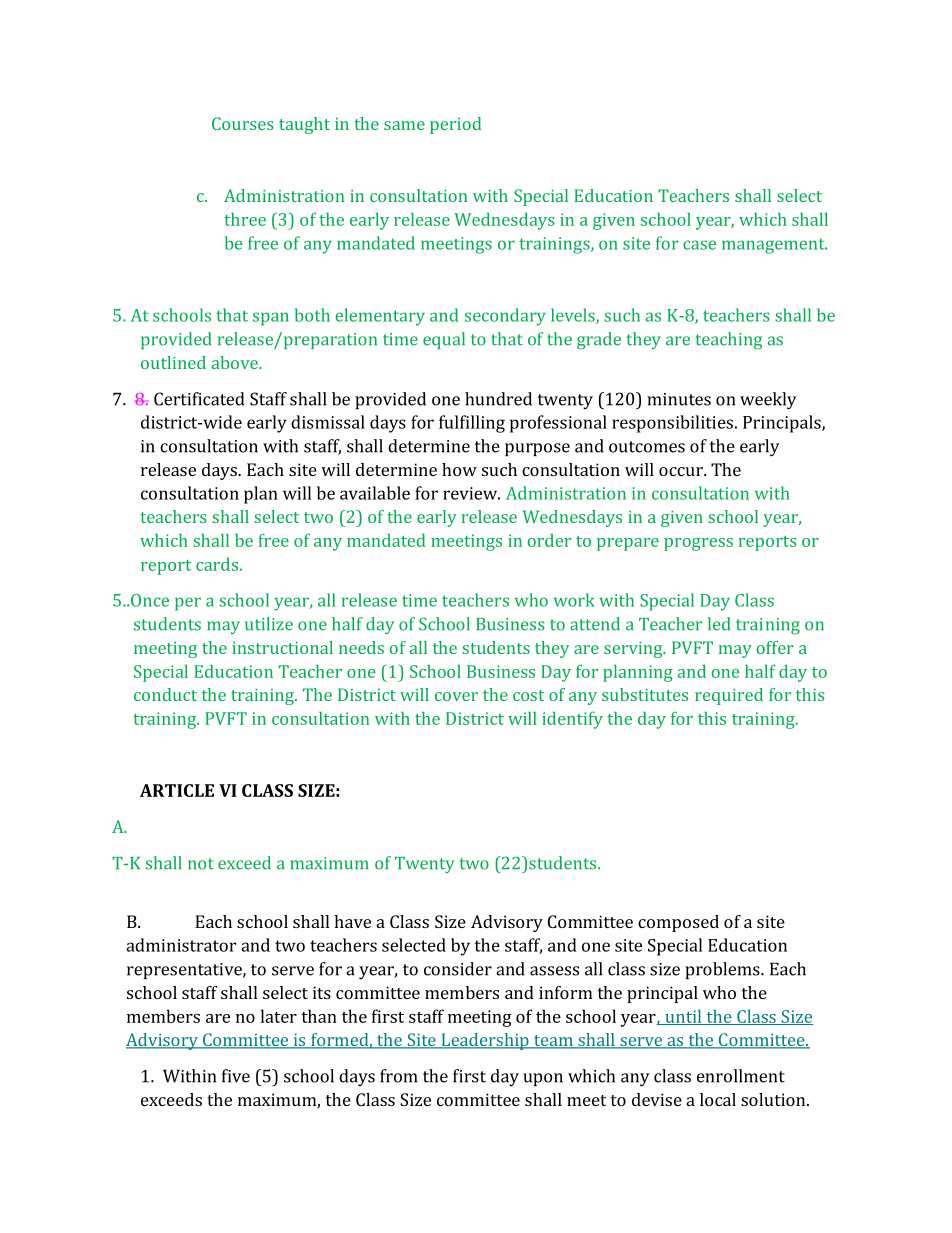 The height and width of the image is (1233, 952). What do you see at coordinates (719, 624) in the image?
I see `led` at bounding box center [719, 624].
